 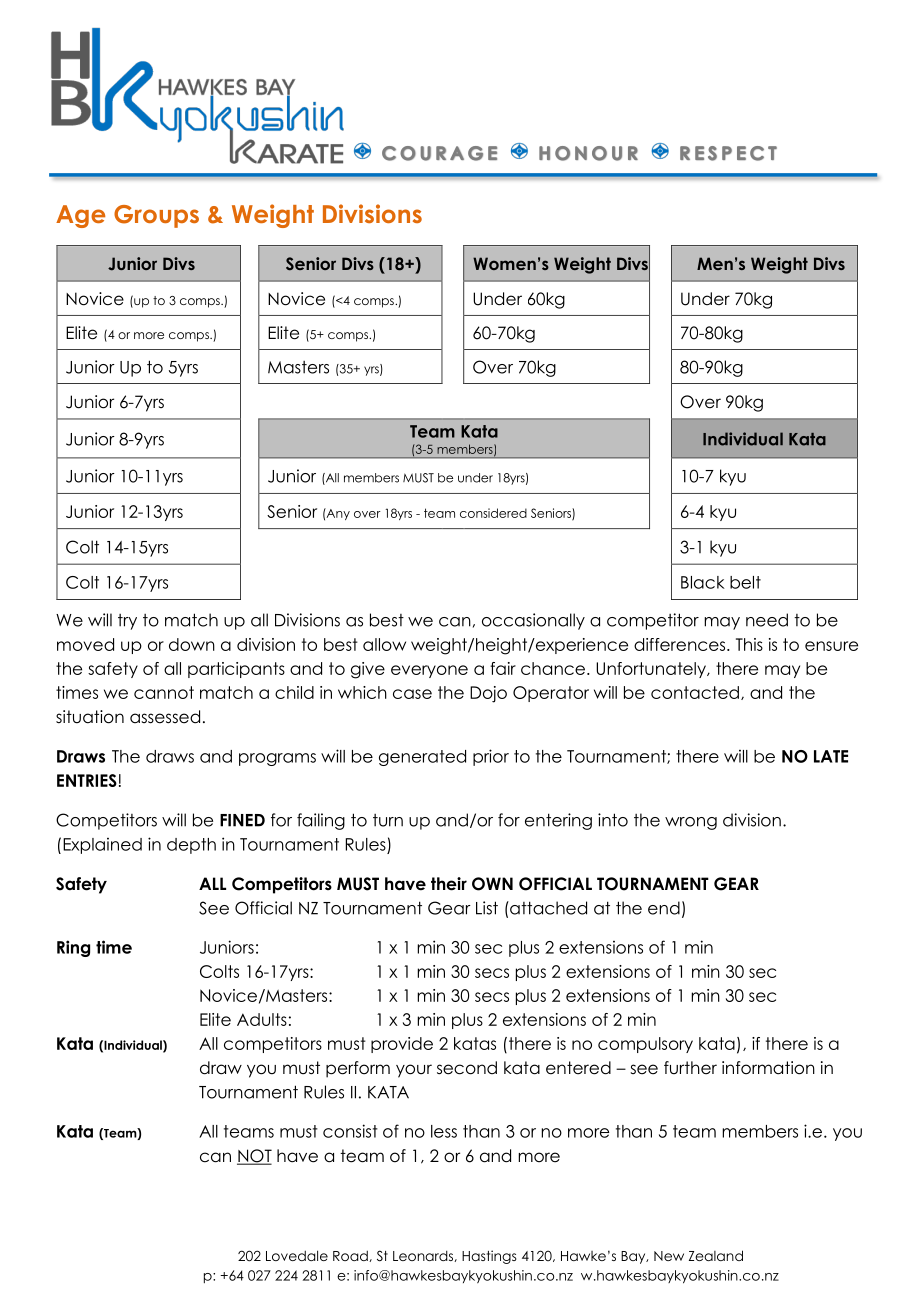 I want to click on assessed, so click(x=165, y=717).
